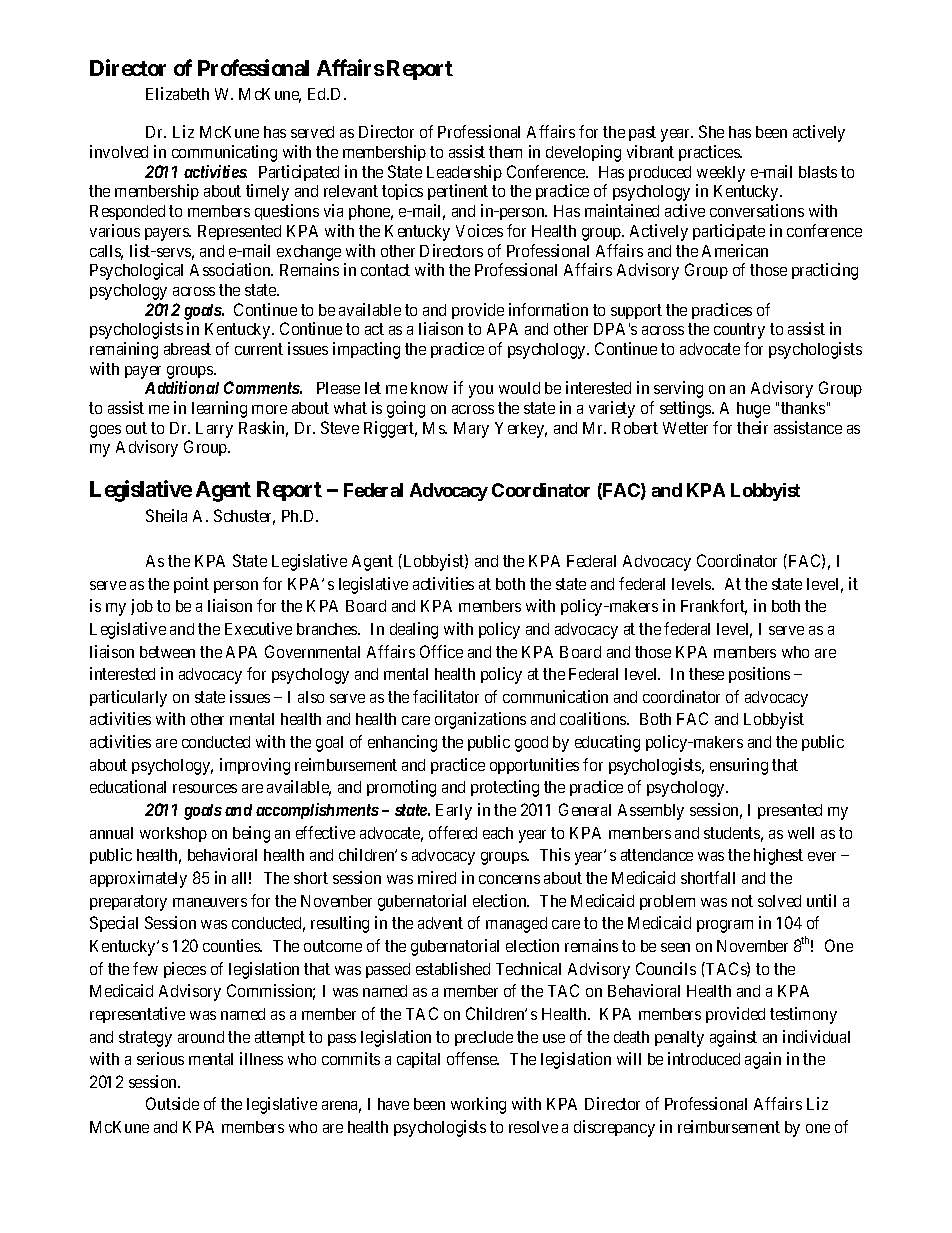  What do you see at coordinates (205, 788) in the screenshot?
I see `resources` at bounding box center [205, 788].
